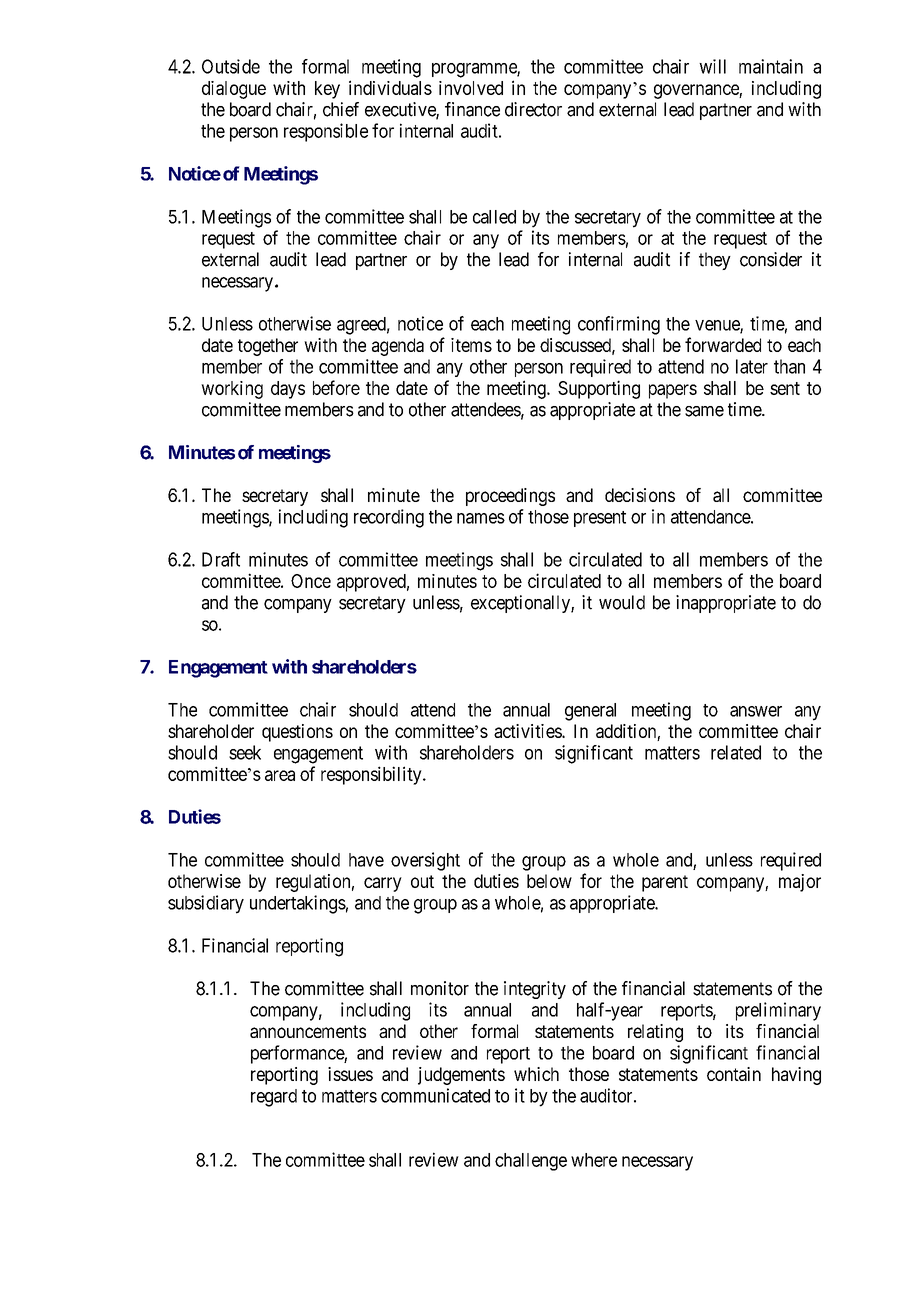 This image has width=924, height=1308. Describe the element at coordinates (280, 775) in the image. I see `area` at that location.
